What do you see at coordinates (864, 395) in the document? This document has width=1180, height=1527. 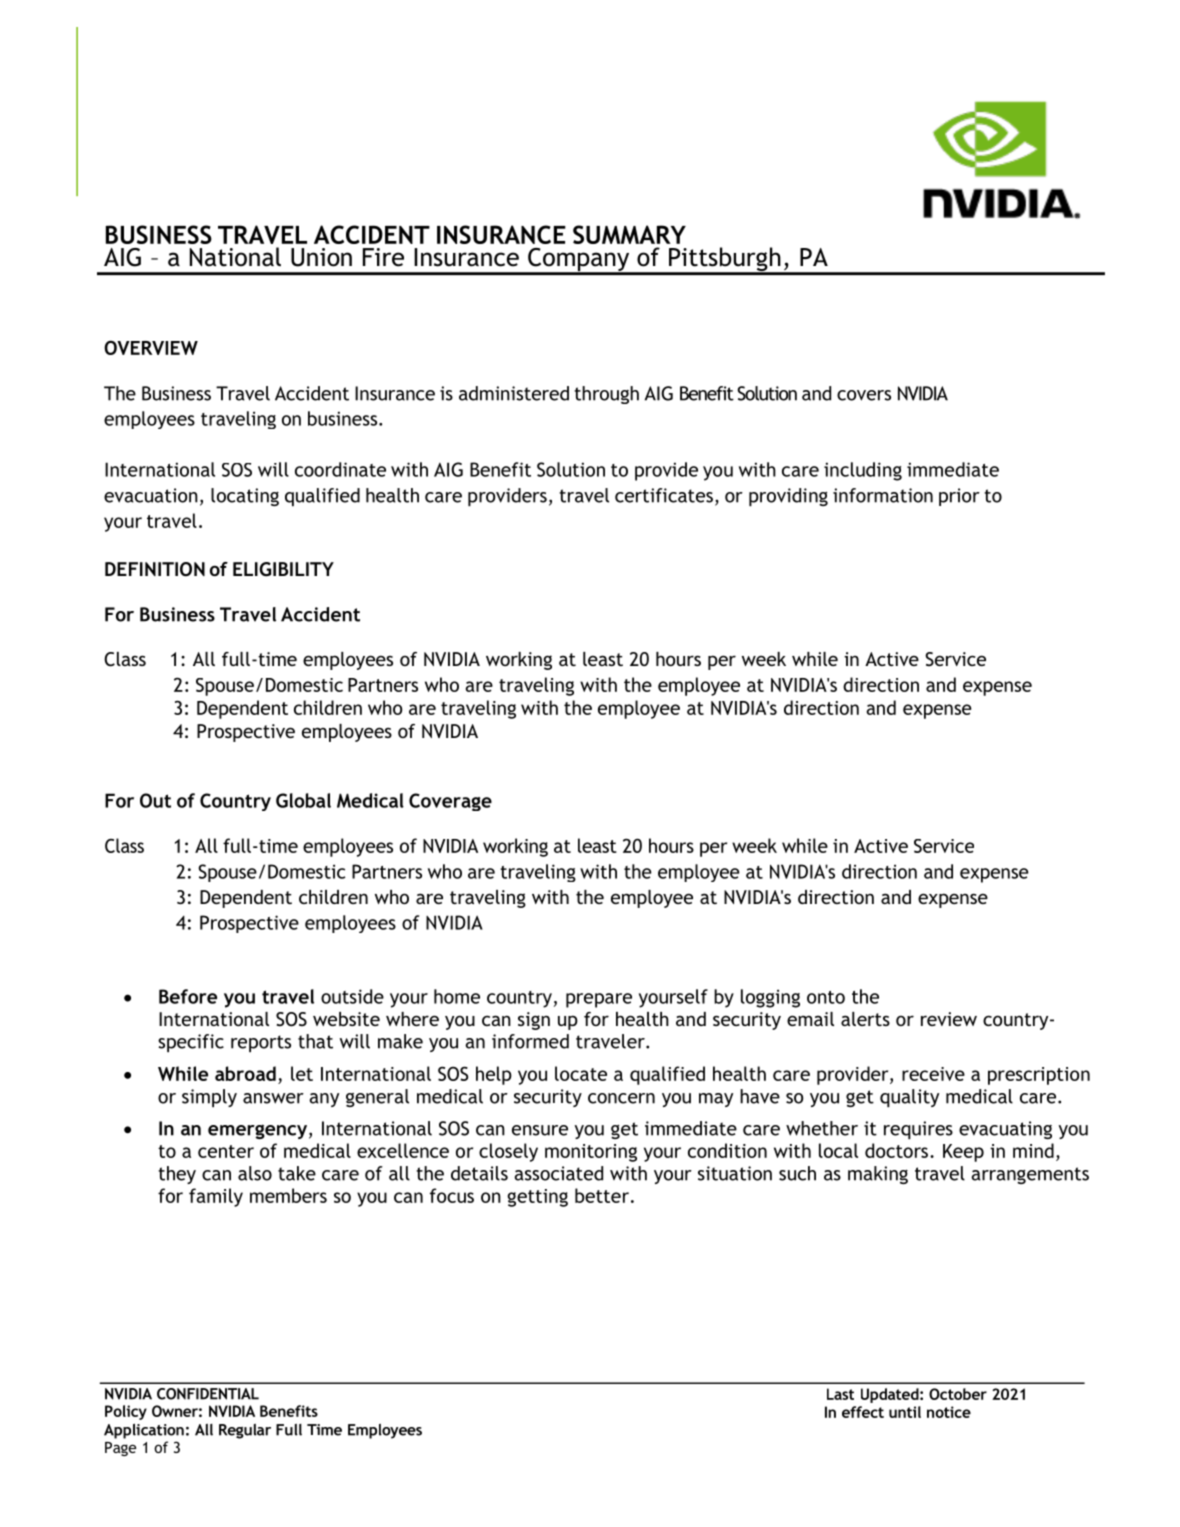 I see `covers` at bounding box center [864, 395].
